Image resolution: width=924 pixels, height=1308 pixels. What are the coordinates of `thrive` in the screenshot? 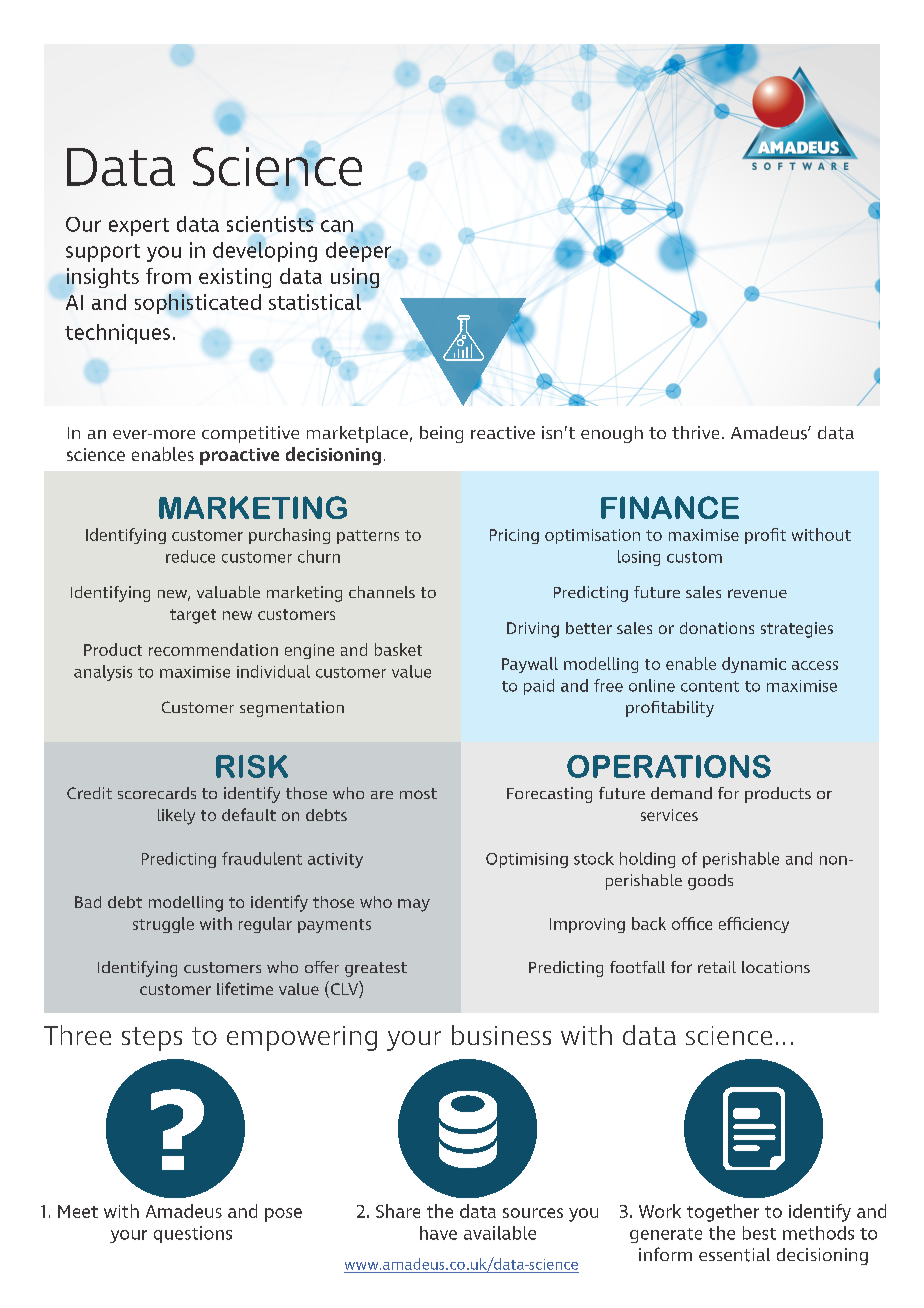 It's located at (695, 432).
